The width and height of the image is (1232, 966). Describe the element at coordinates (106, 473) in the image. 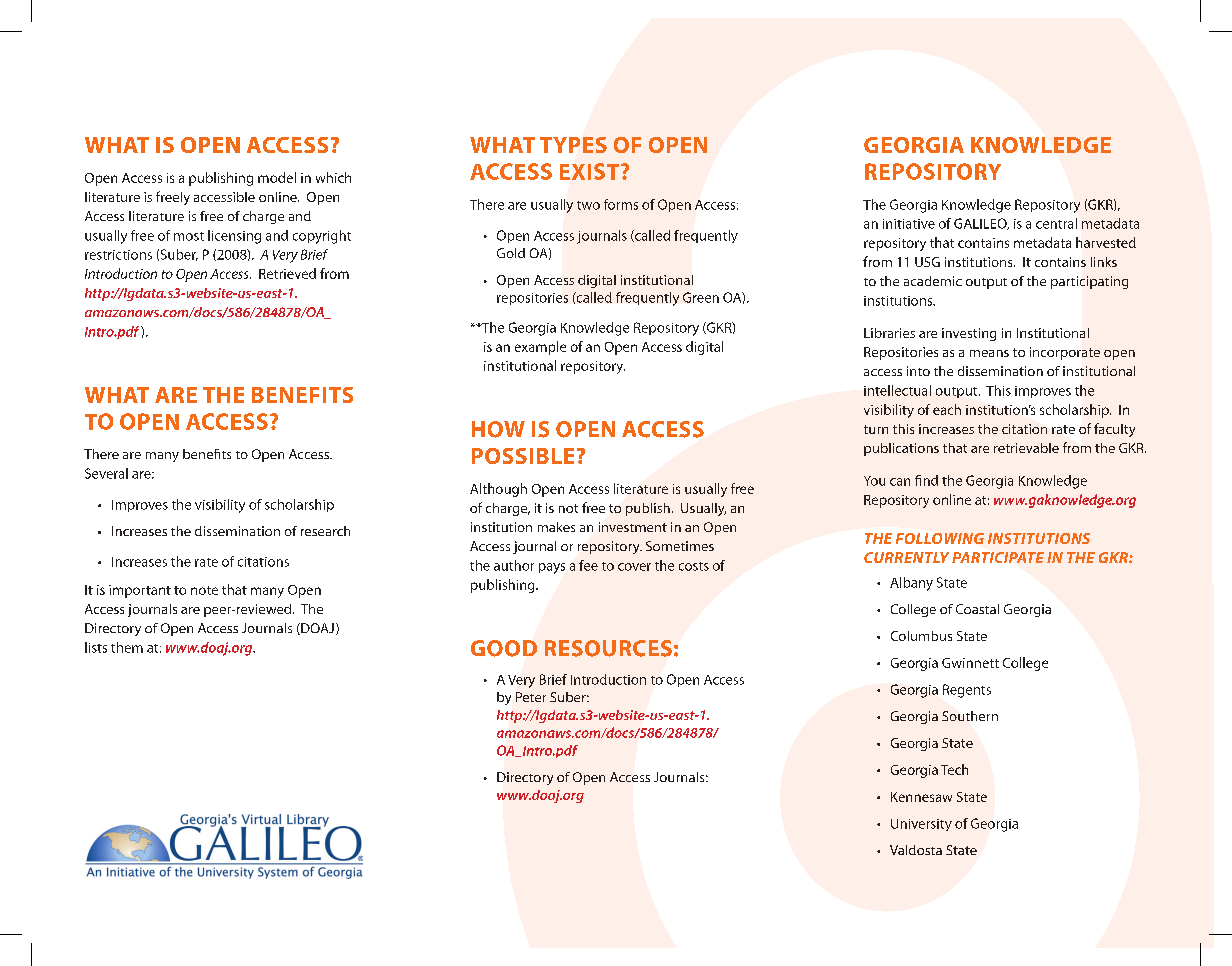

I see `Several` at that location.
